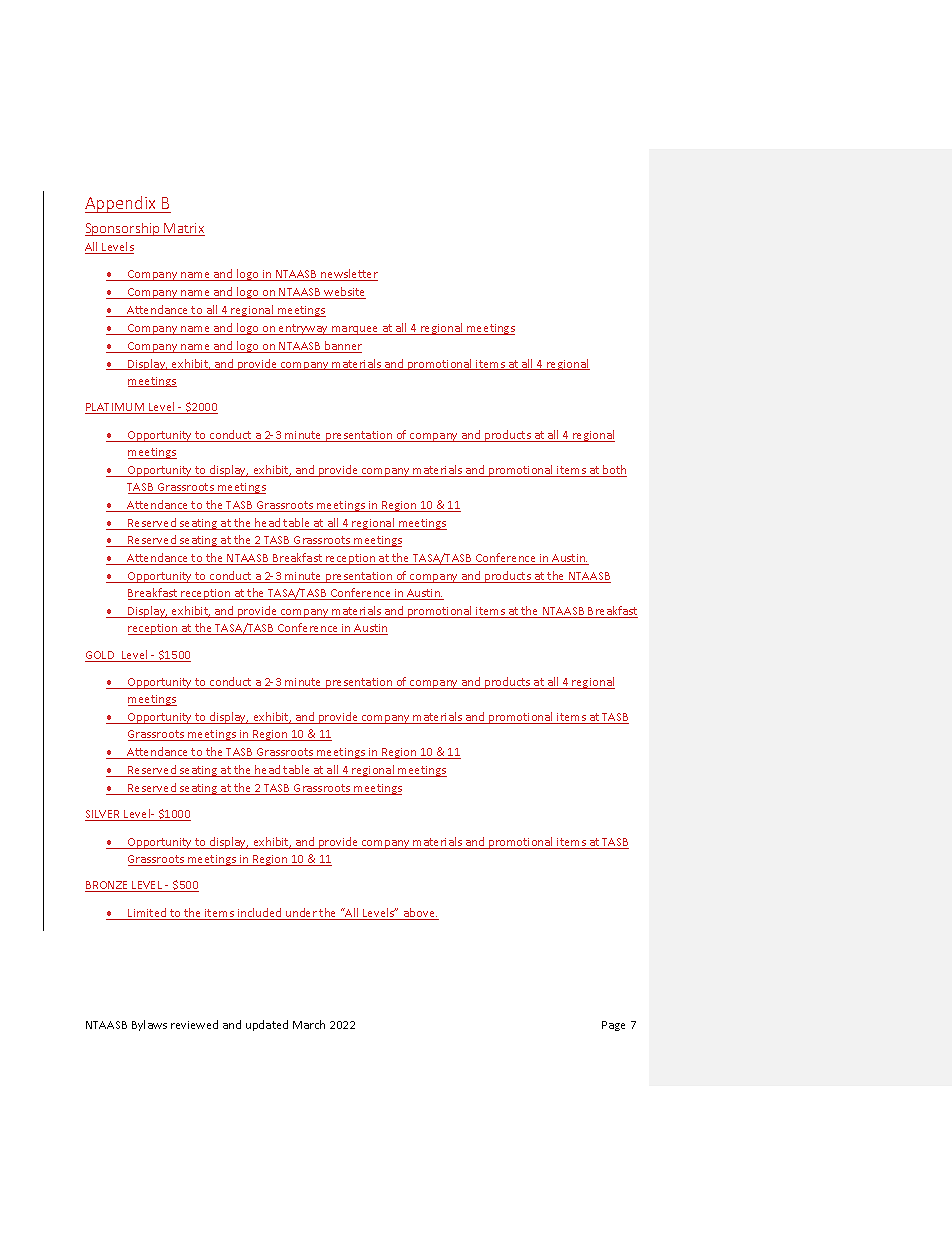  Describe the element at coordinates (149, 1025) in the image. I see `Bylaws` at that location.
